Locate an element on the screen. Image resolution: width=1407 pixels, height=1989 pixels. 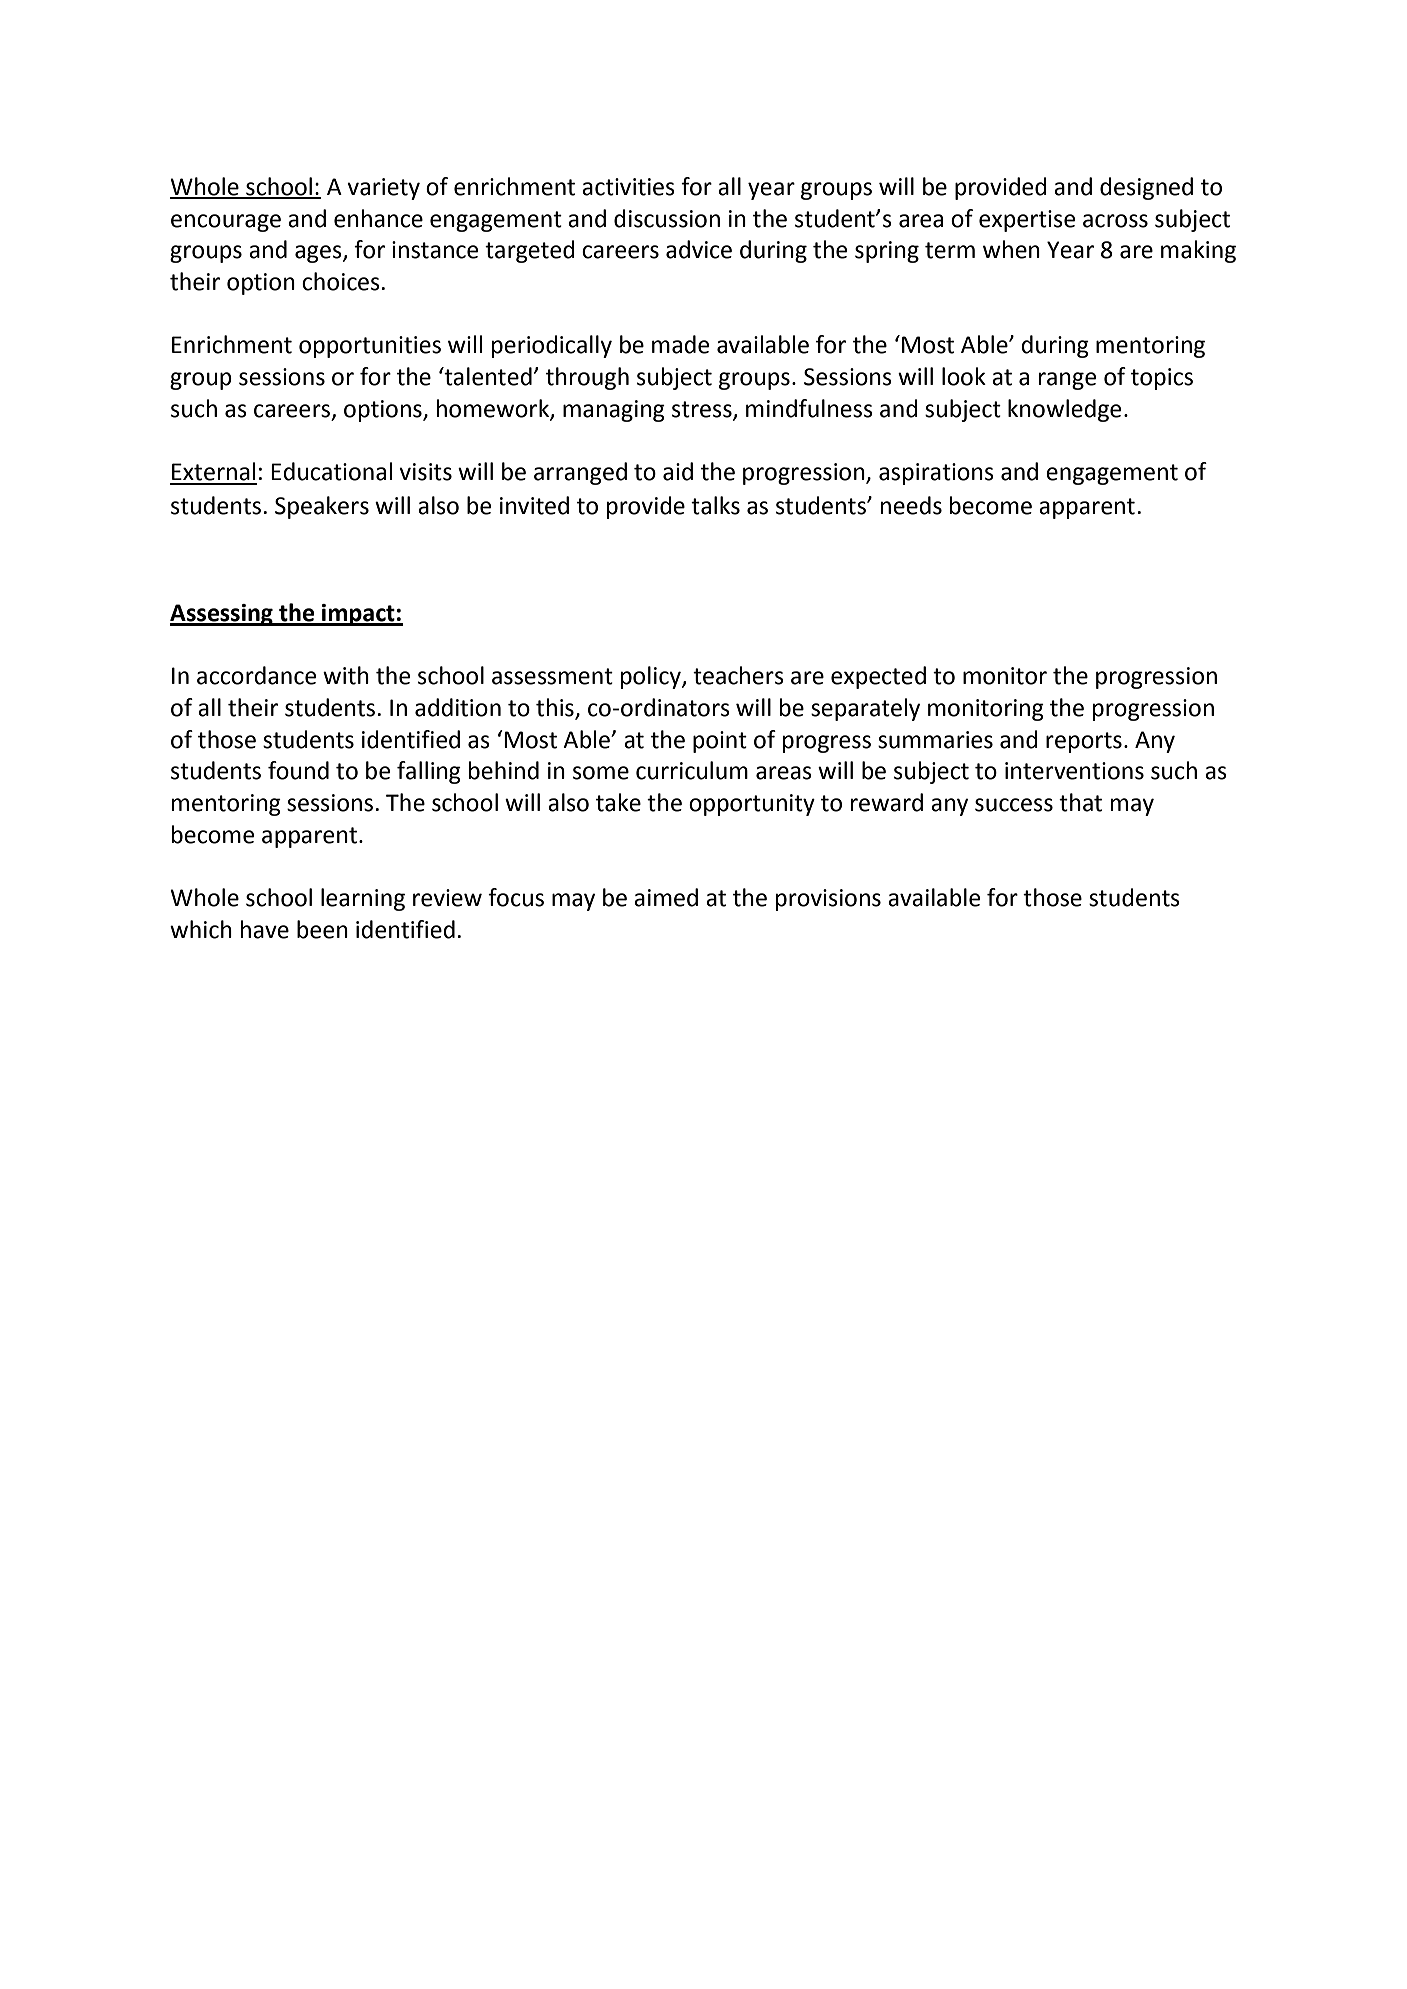
topics is located at coordinates (1162, 379).
